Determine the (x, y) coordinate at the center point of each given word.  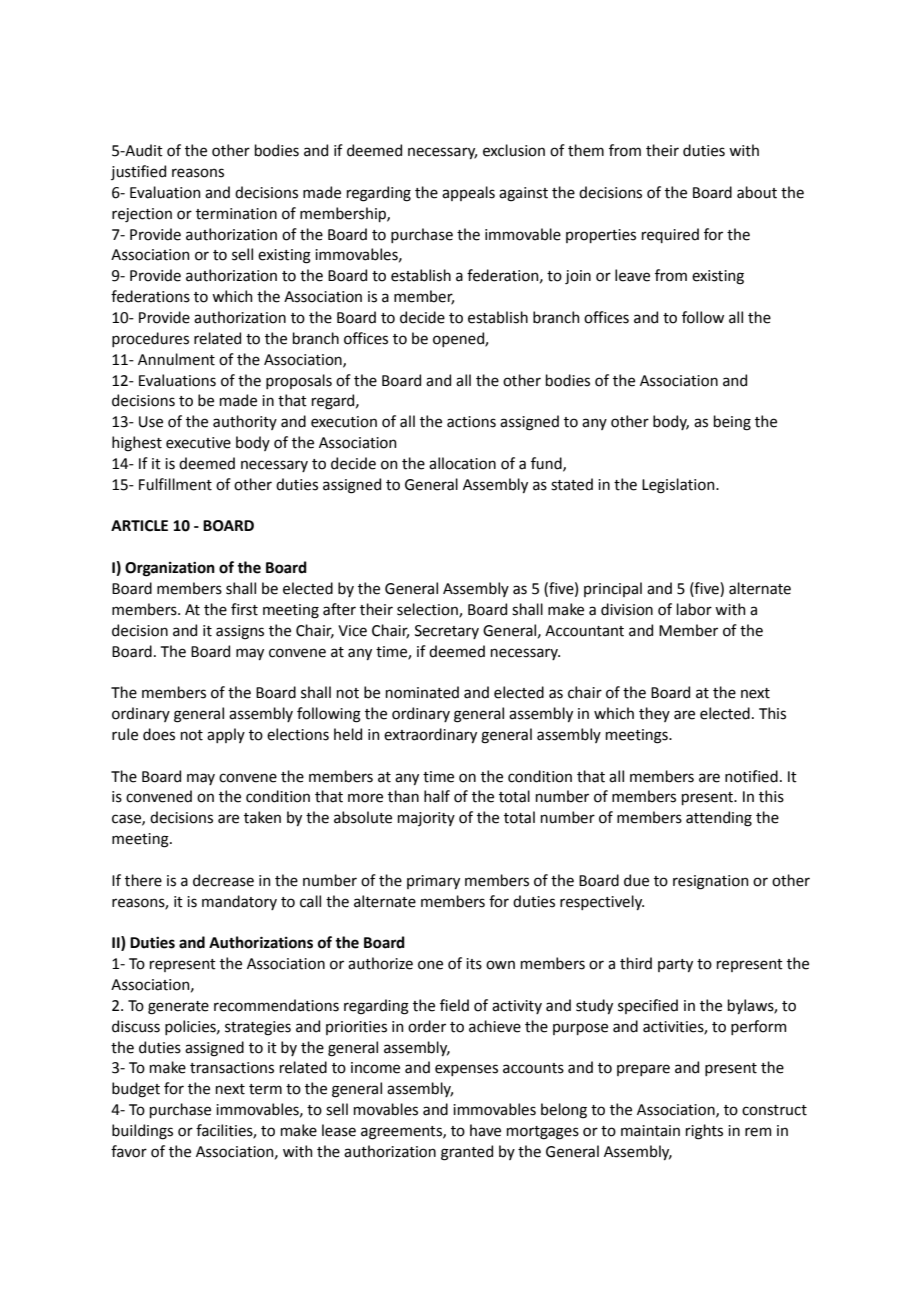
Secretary (447, 632)
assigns (240, 632)
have (485, 1130)
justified (138, 172)
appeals (468, 193)
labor (694, 609)
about (757, 192)
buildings (142, 1132)
